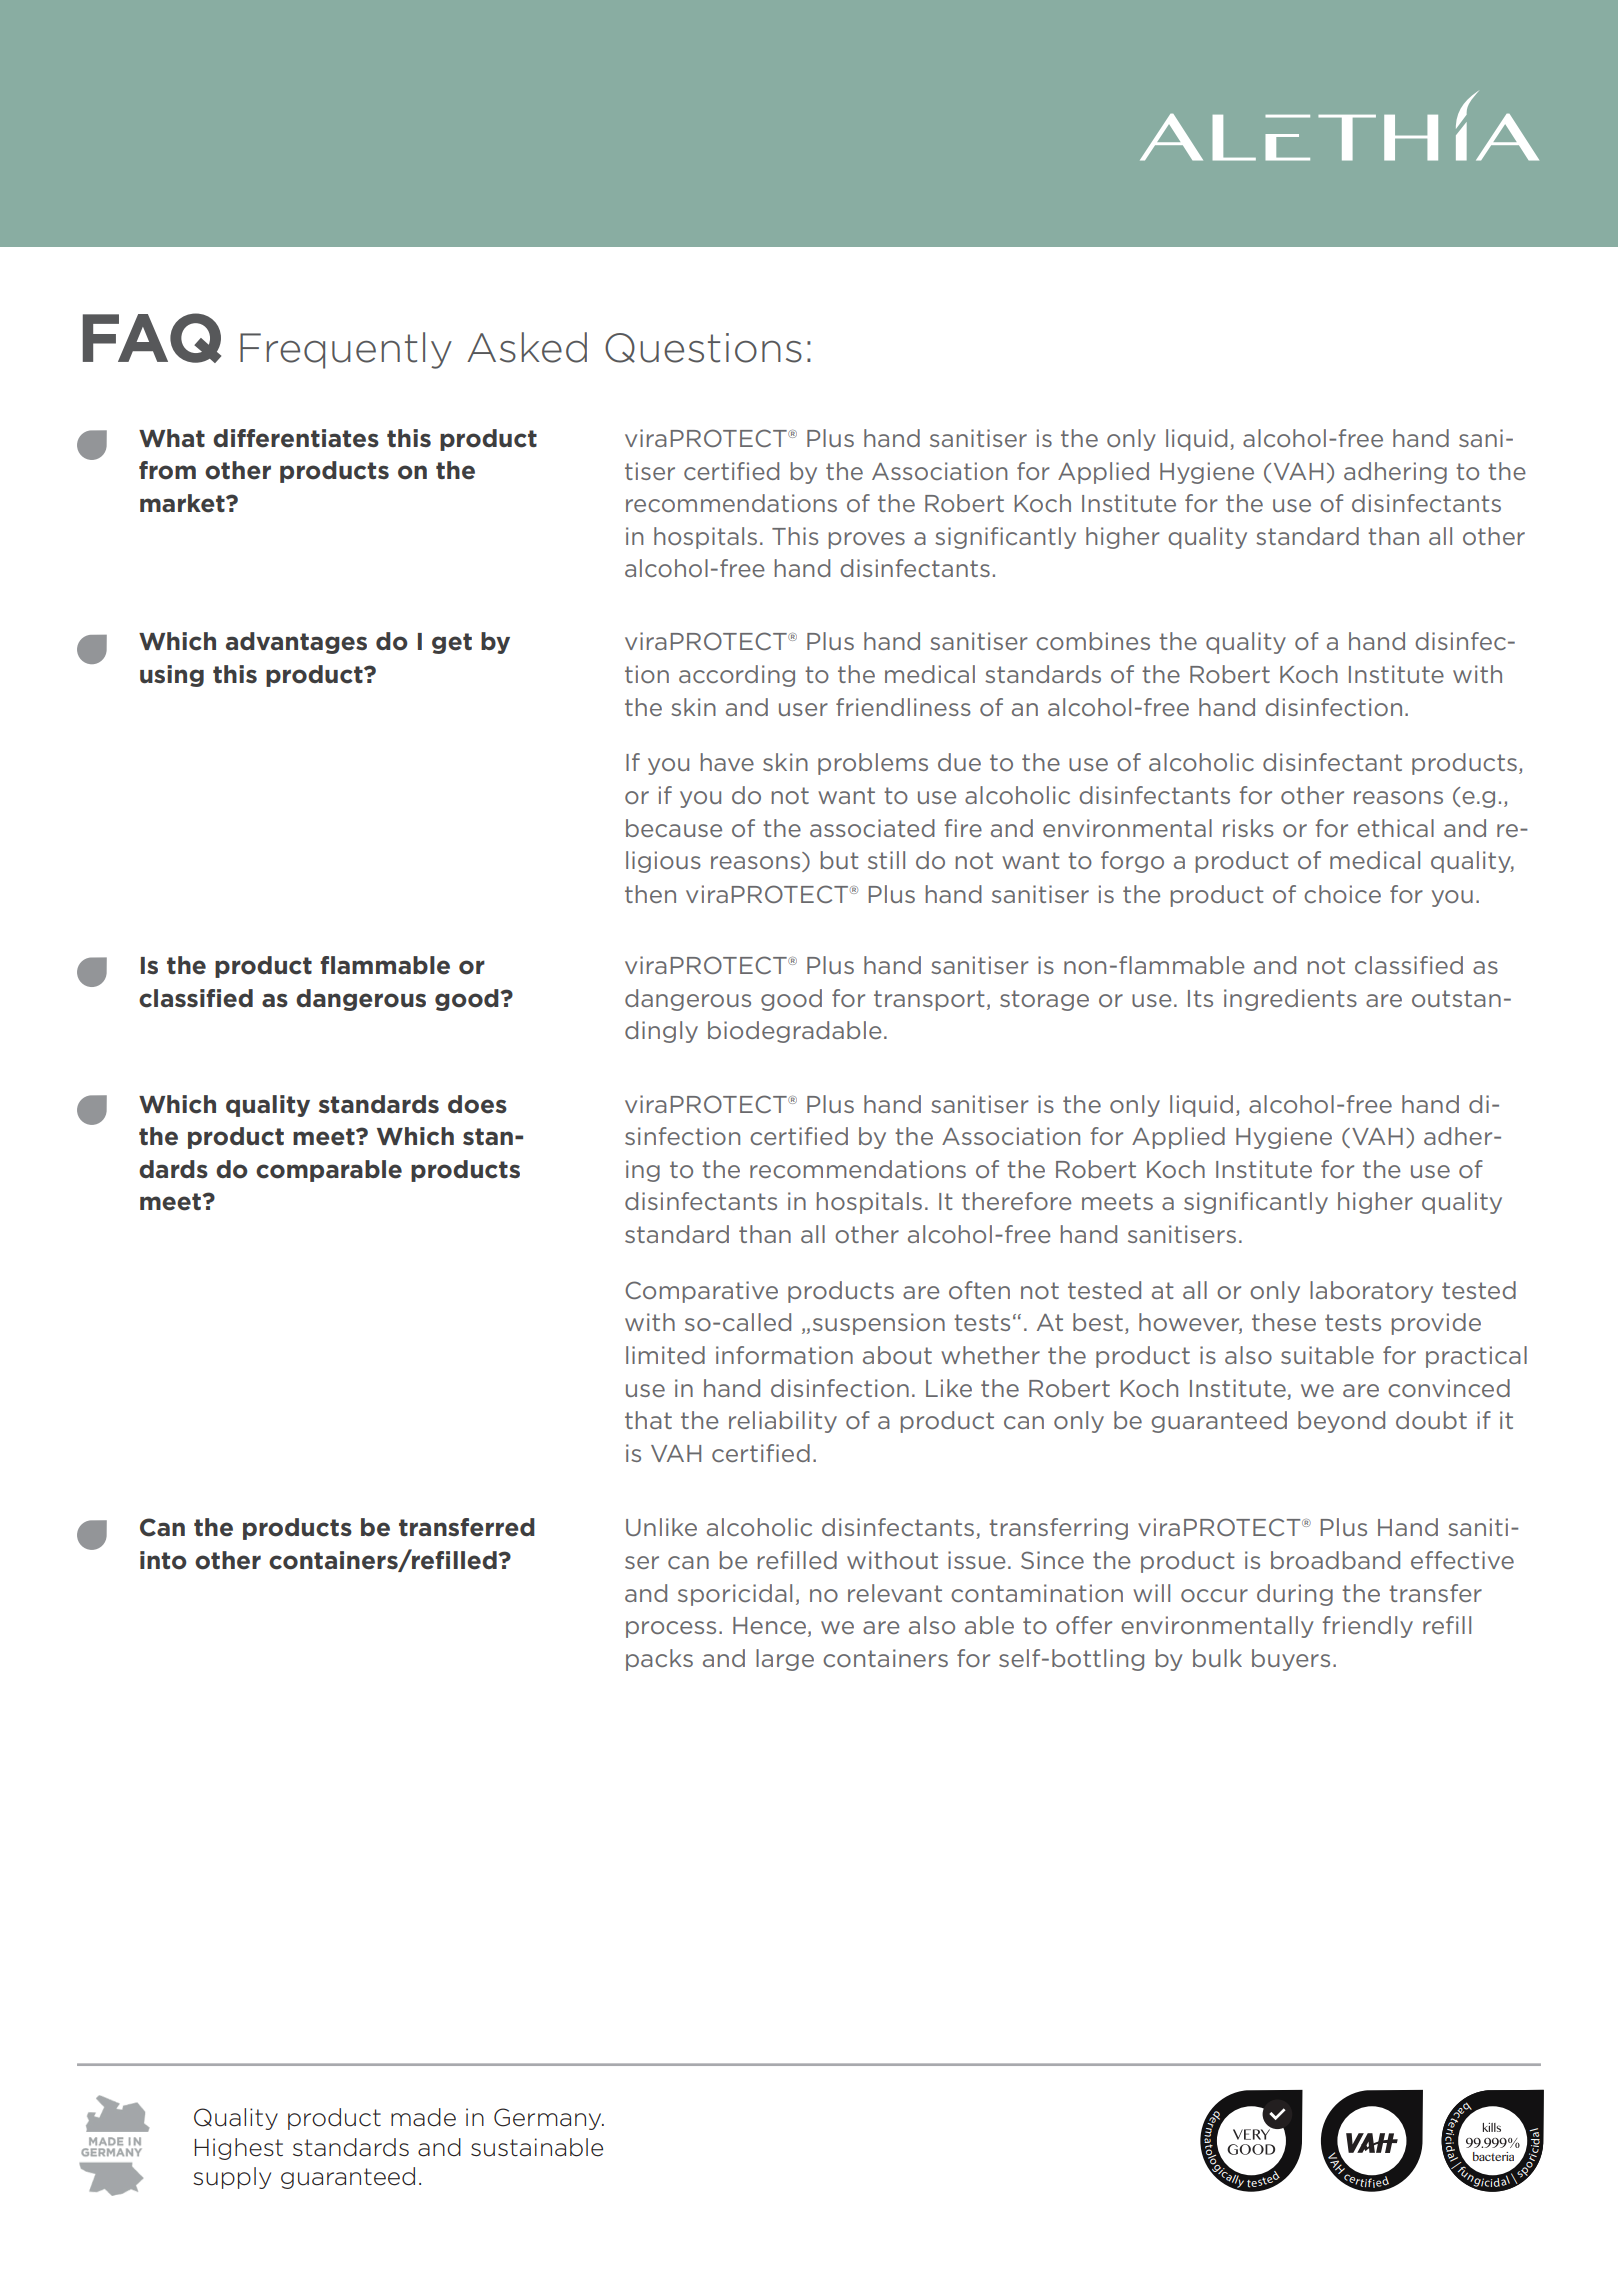 The width and height of the image is (1618, 2288). What do you see at coordinates (1093, 641) in the image?
I see `combines` at bounding box center [1093, 641].
